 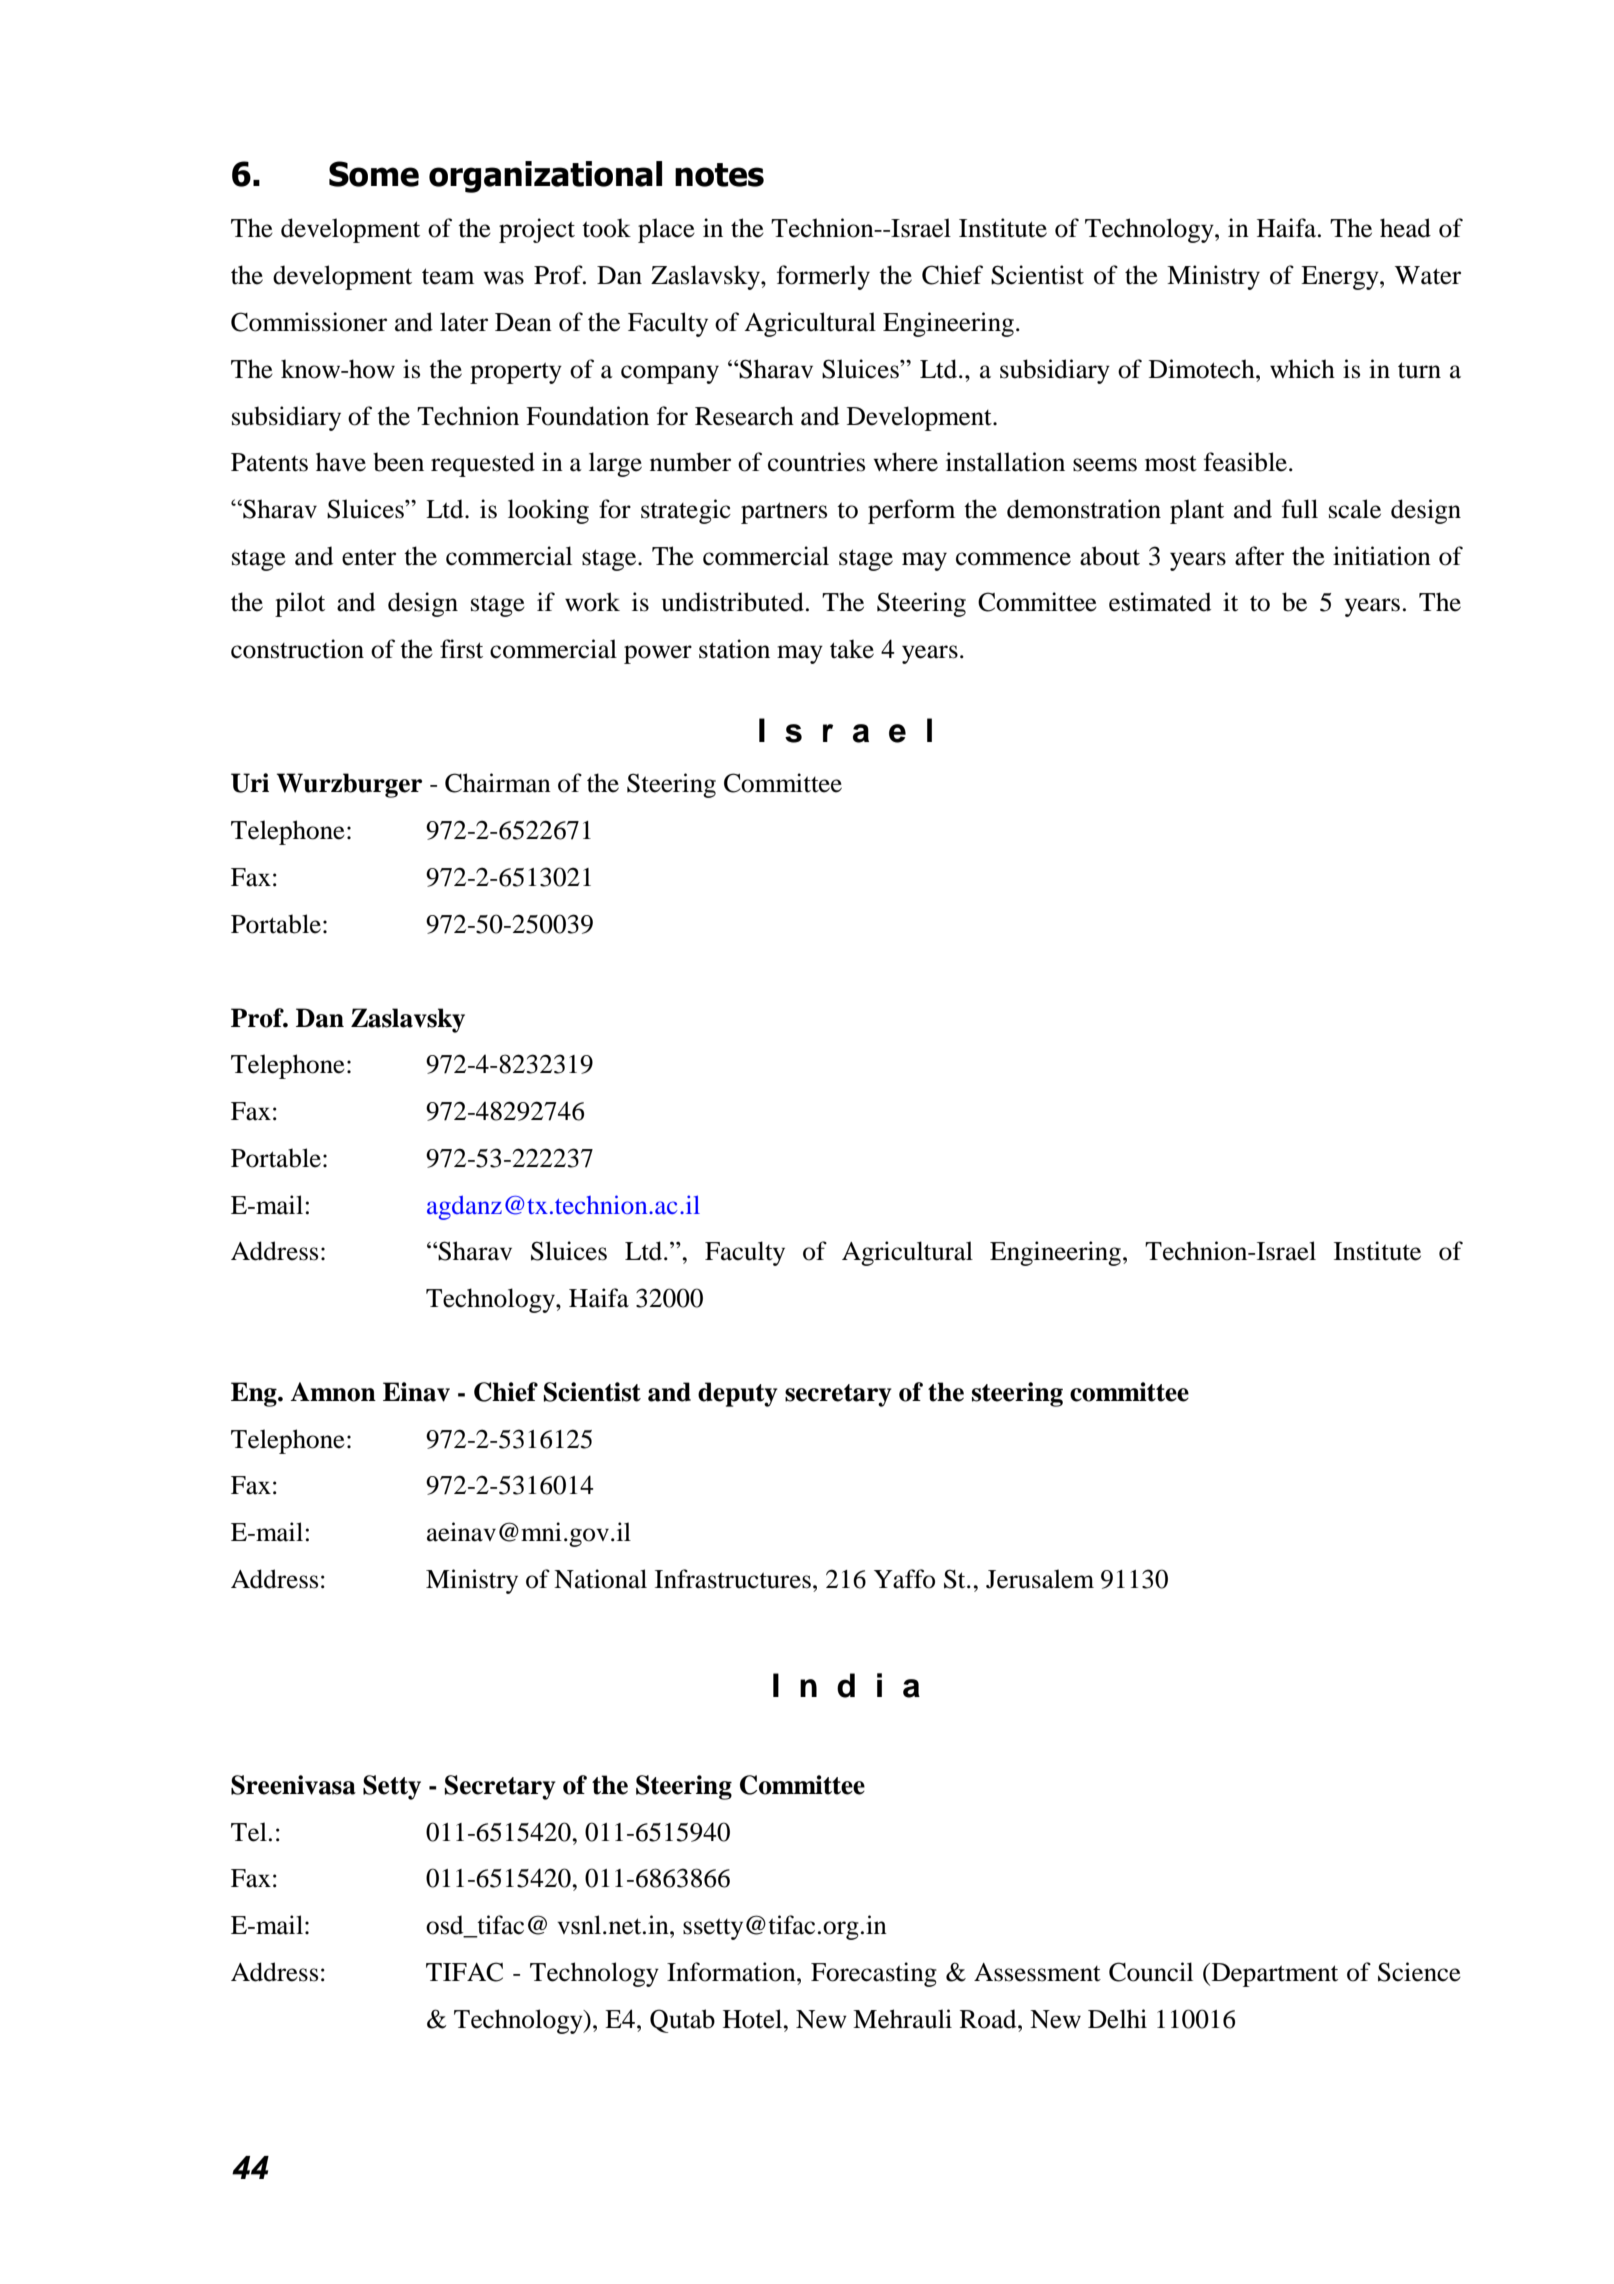 What do you see at coordinates (1259, 556) in the screenshot?
I see `after` at bounding box center [1259, 556].
